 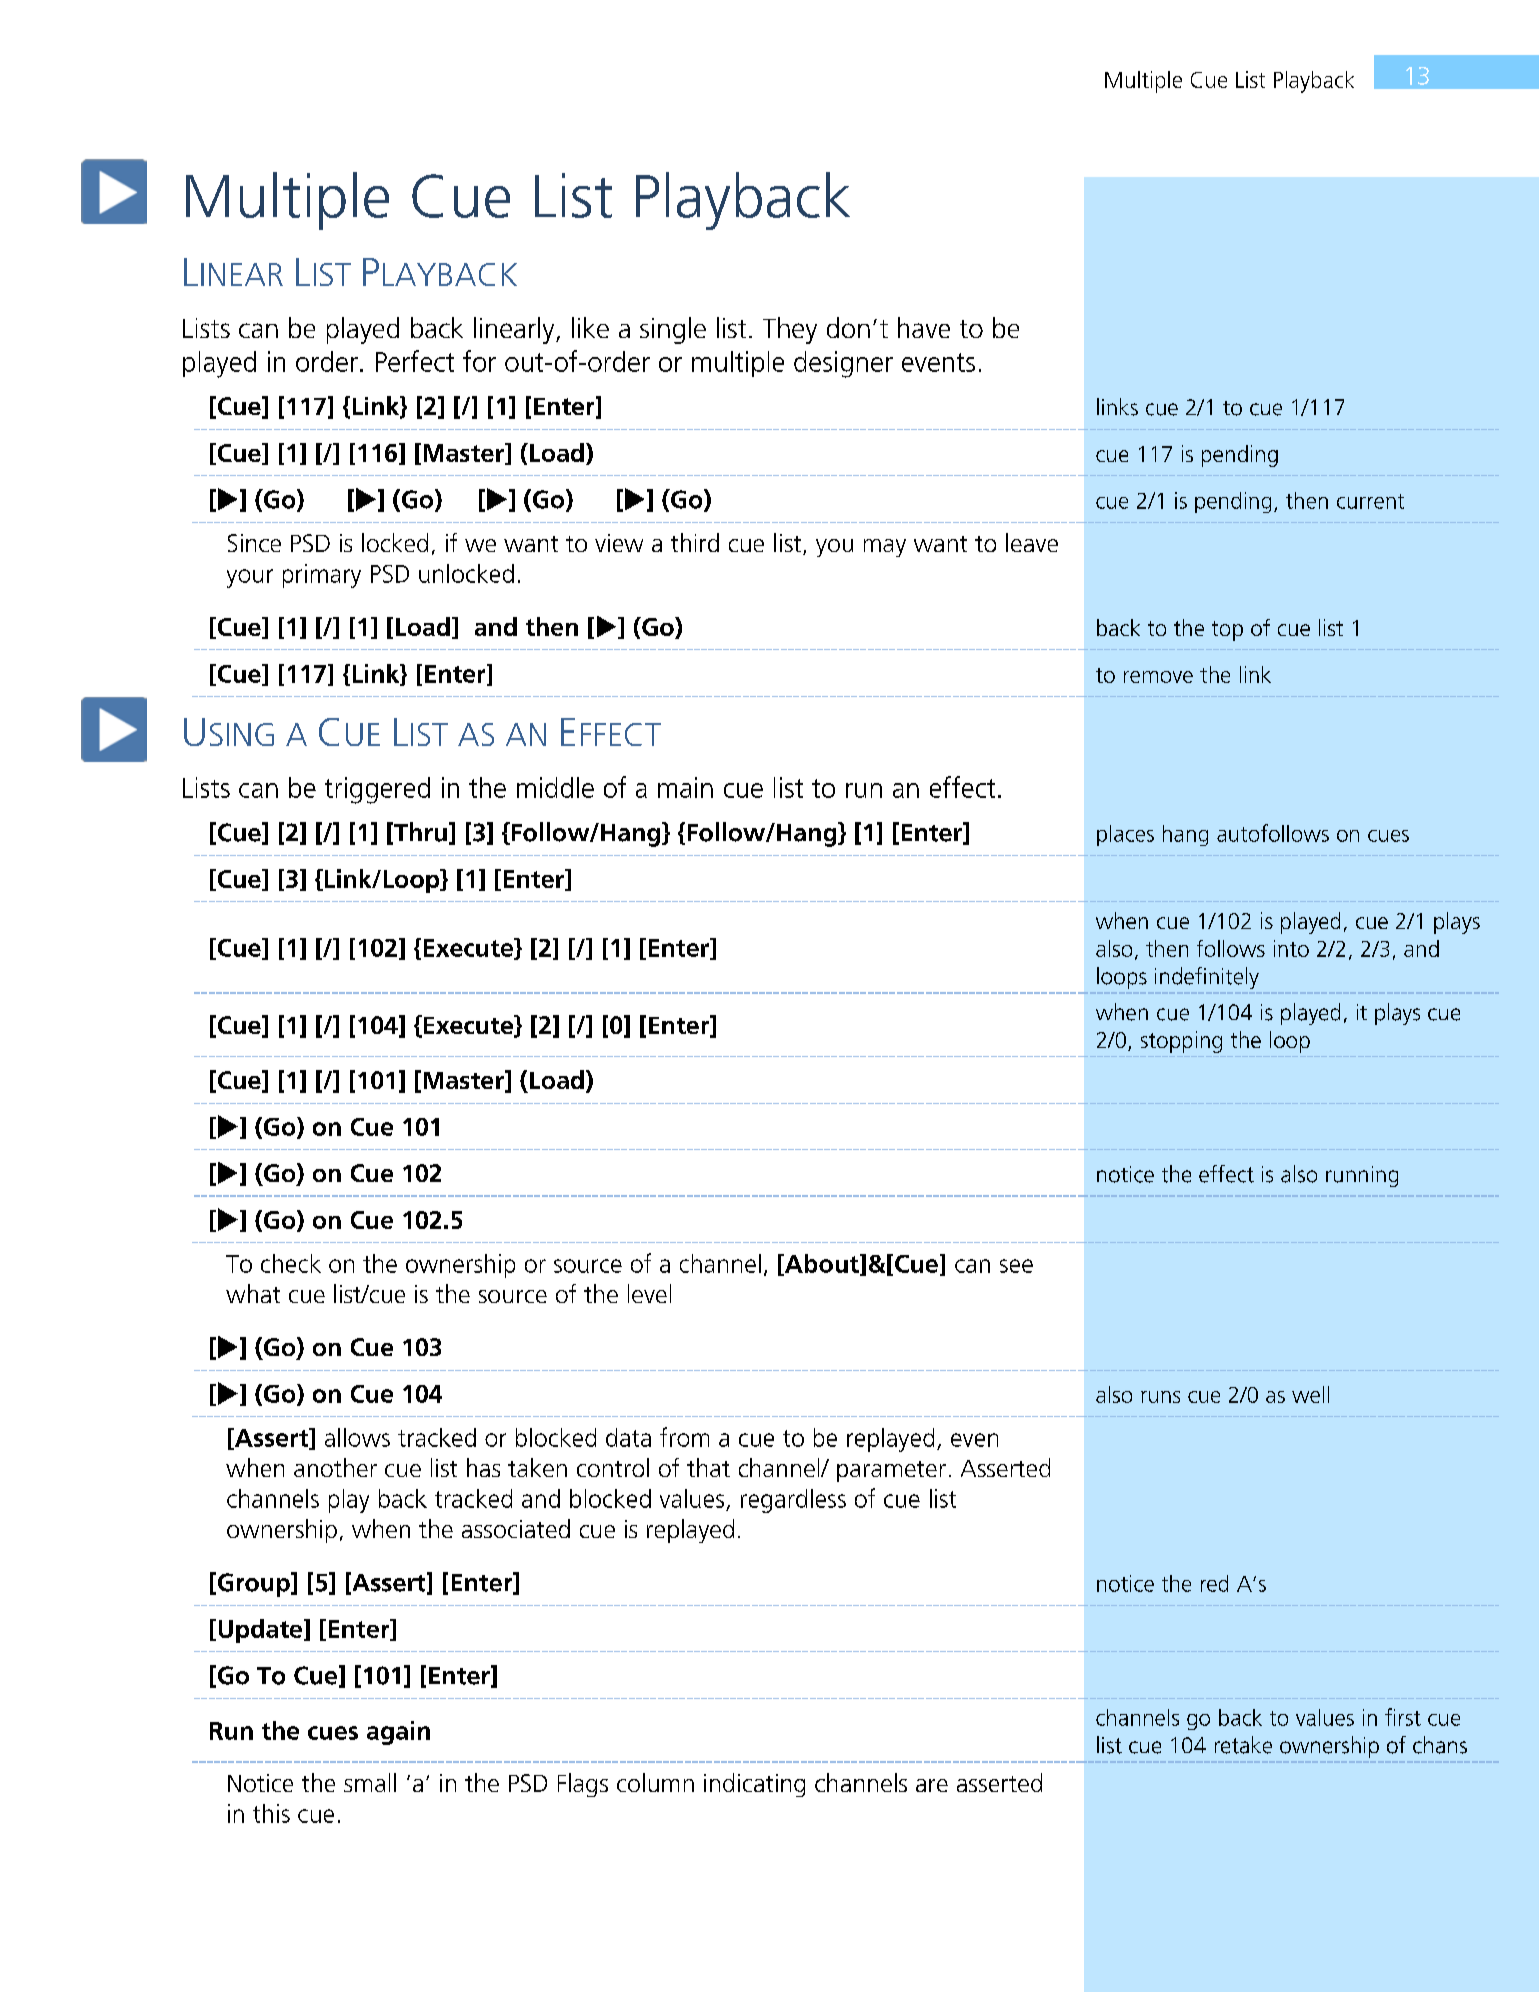 What do you see at coordinates (1207, 978) in the screenshot?
I see `indefinitely` at bounding box center [1207, 978].
